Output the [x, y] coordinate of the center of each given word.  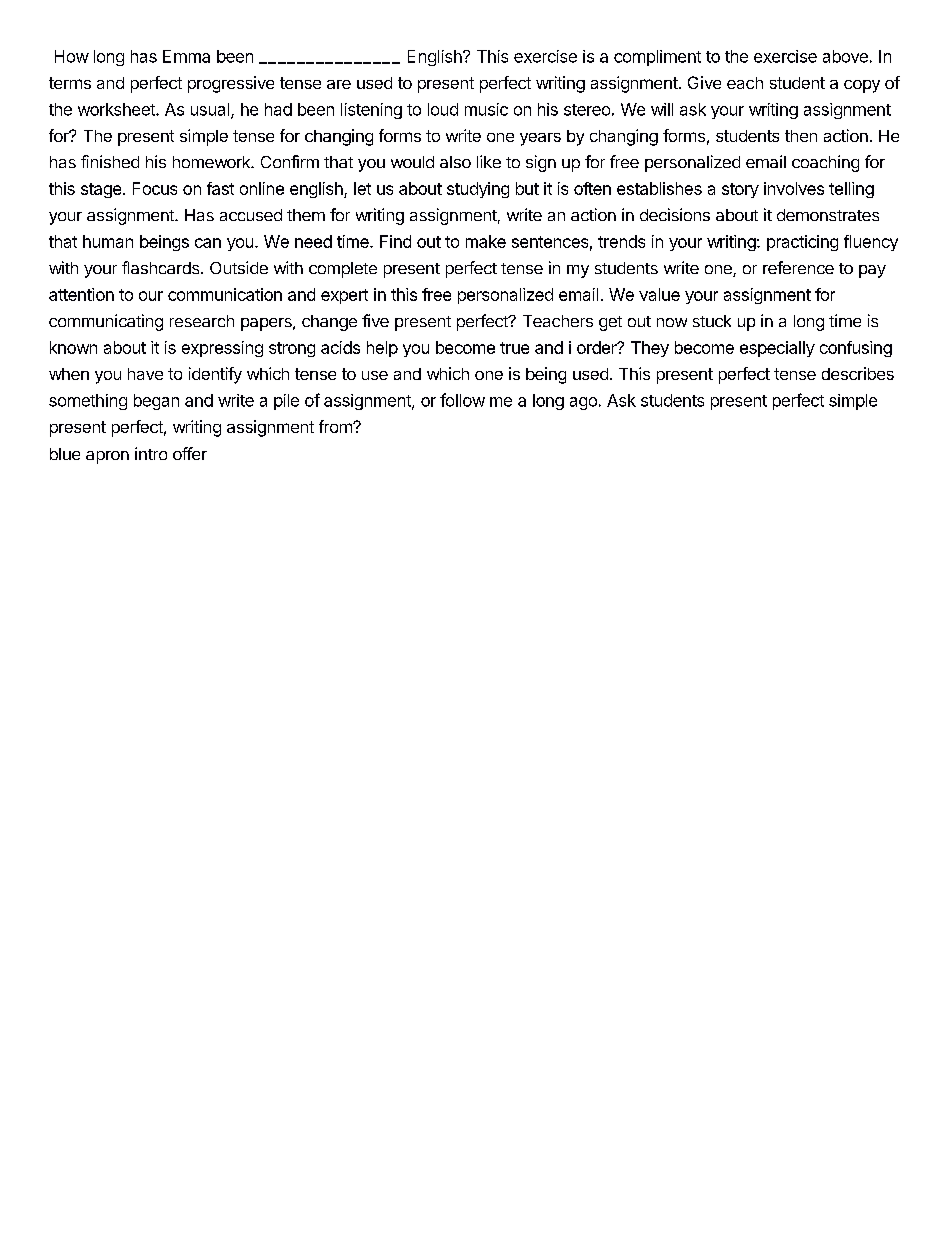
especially [777, 349]
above [845, 56]
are [339, 84]
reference [798, 267]
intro [151, 453]
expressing [222, 349]
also [455, 162]
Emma [186, 56]
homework [213, 162]
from [336, 426]
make [486, 241]
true [514, 348]
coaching [825, 163]
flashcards [162, 267]
